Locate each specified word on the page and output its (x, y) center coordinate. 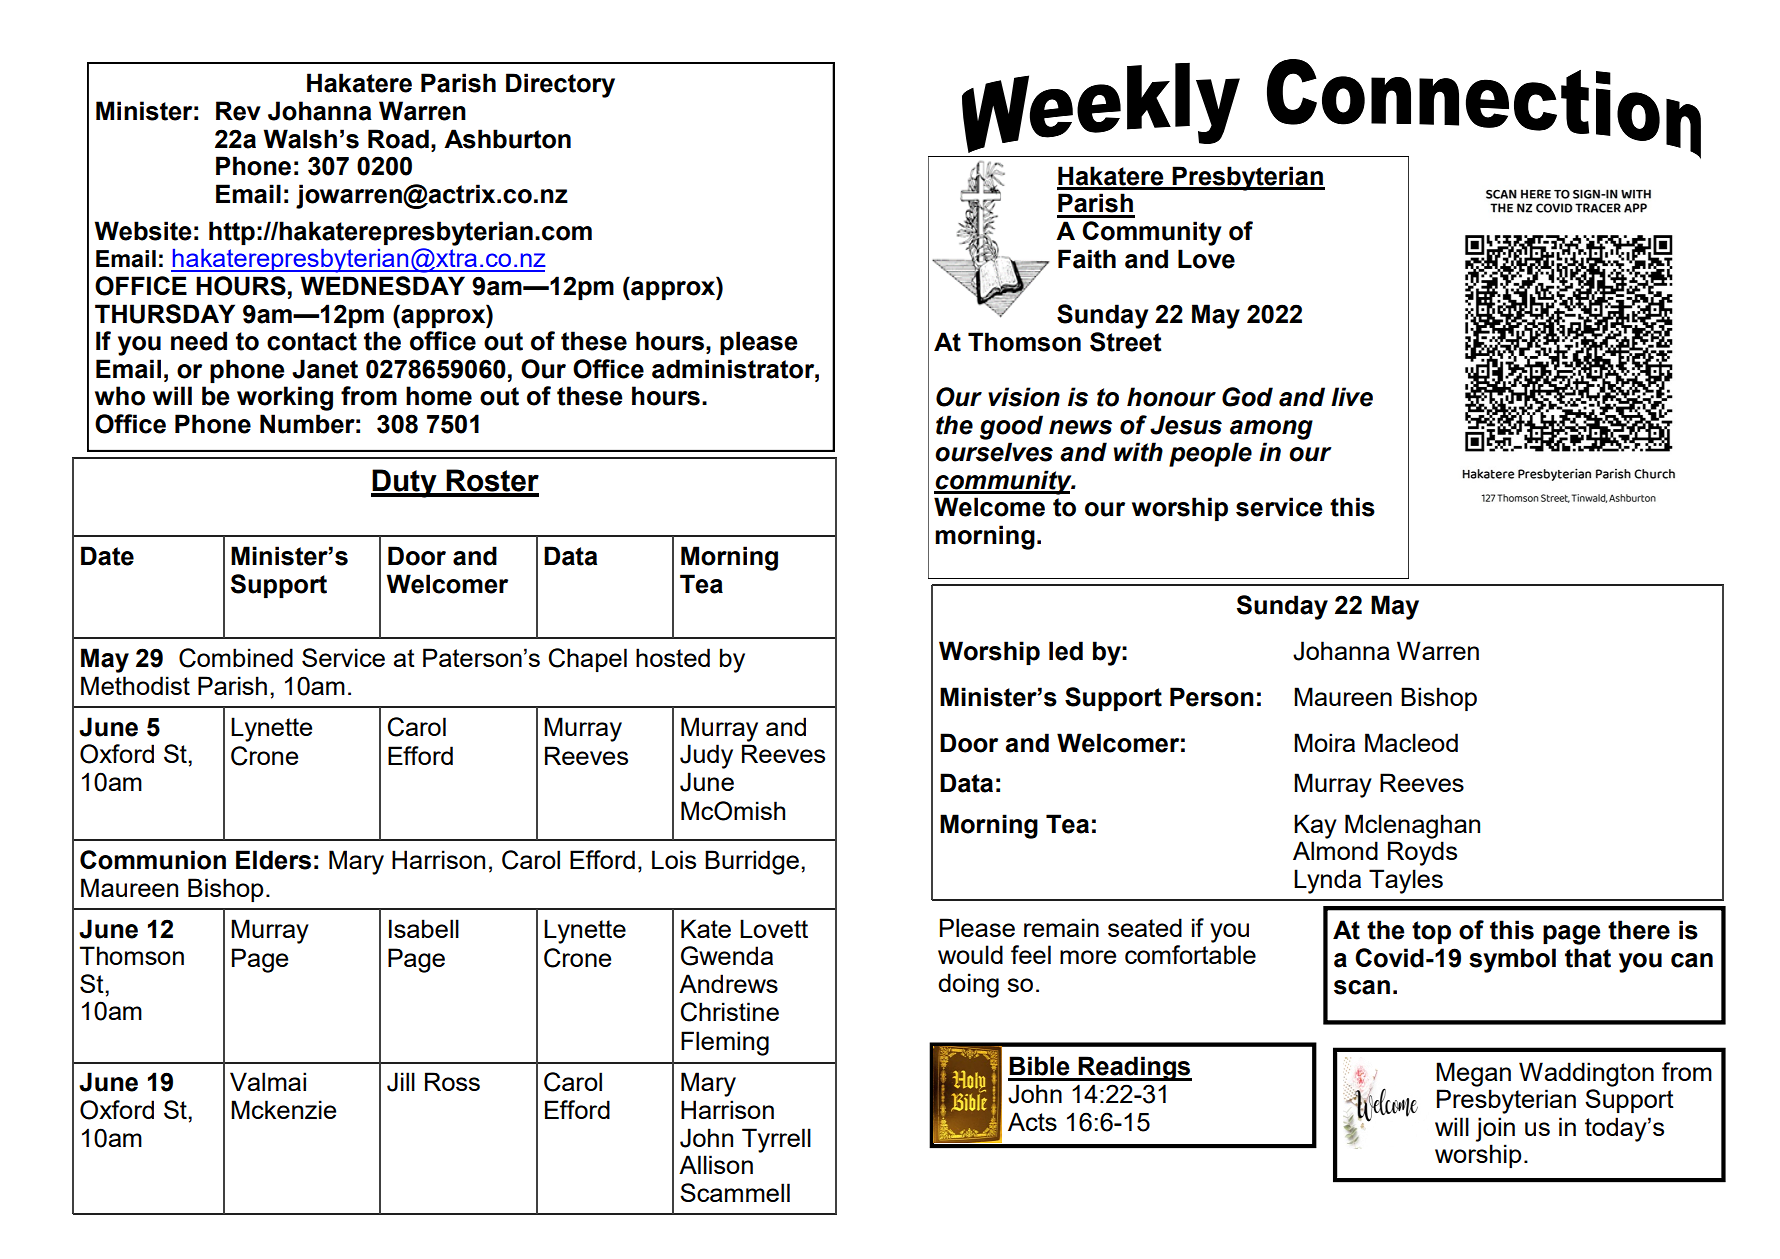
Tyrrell (776, 1140)
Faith (1087, 259)
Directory (560, 85)
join (1495, 1129)
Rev (238, 111)
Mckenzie (283, 1109)
